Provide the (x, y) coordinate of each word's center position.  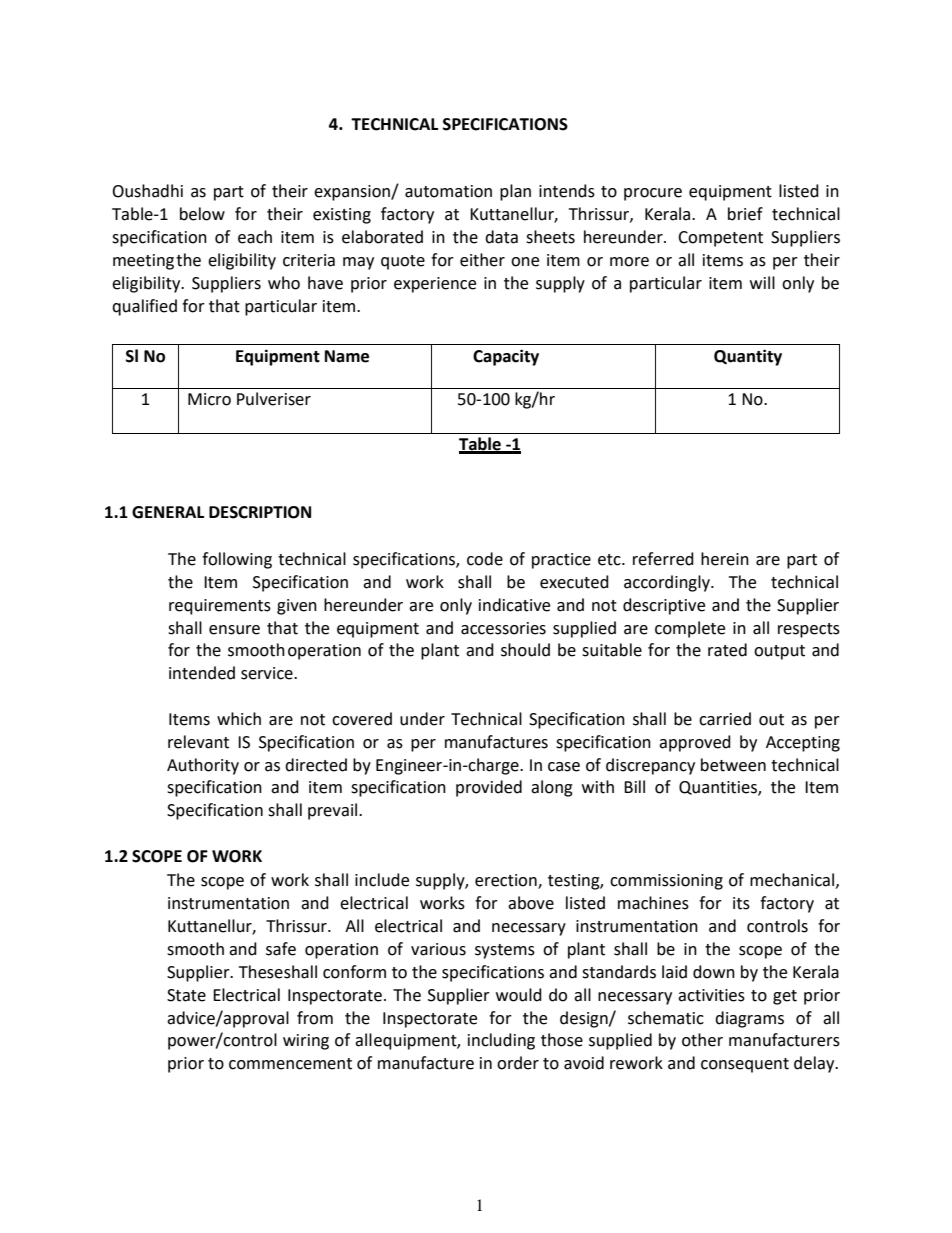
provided (489, 788)
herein (725, 559)
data (501, 237)
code (485, 559)
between (733, 765)
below (202, 214)
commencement (290, 1064)
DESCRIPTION (260, 512)
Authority (203, 766)
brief (745, 214)
